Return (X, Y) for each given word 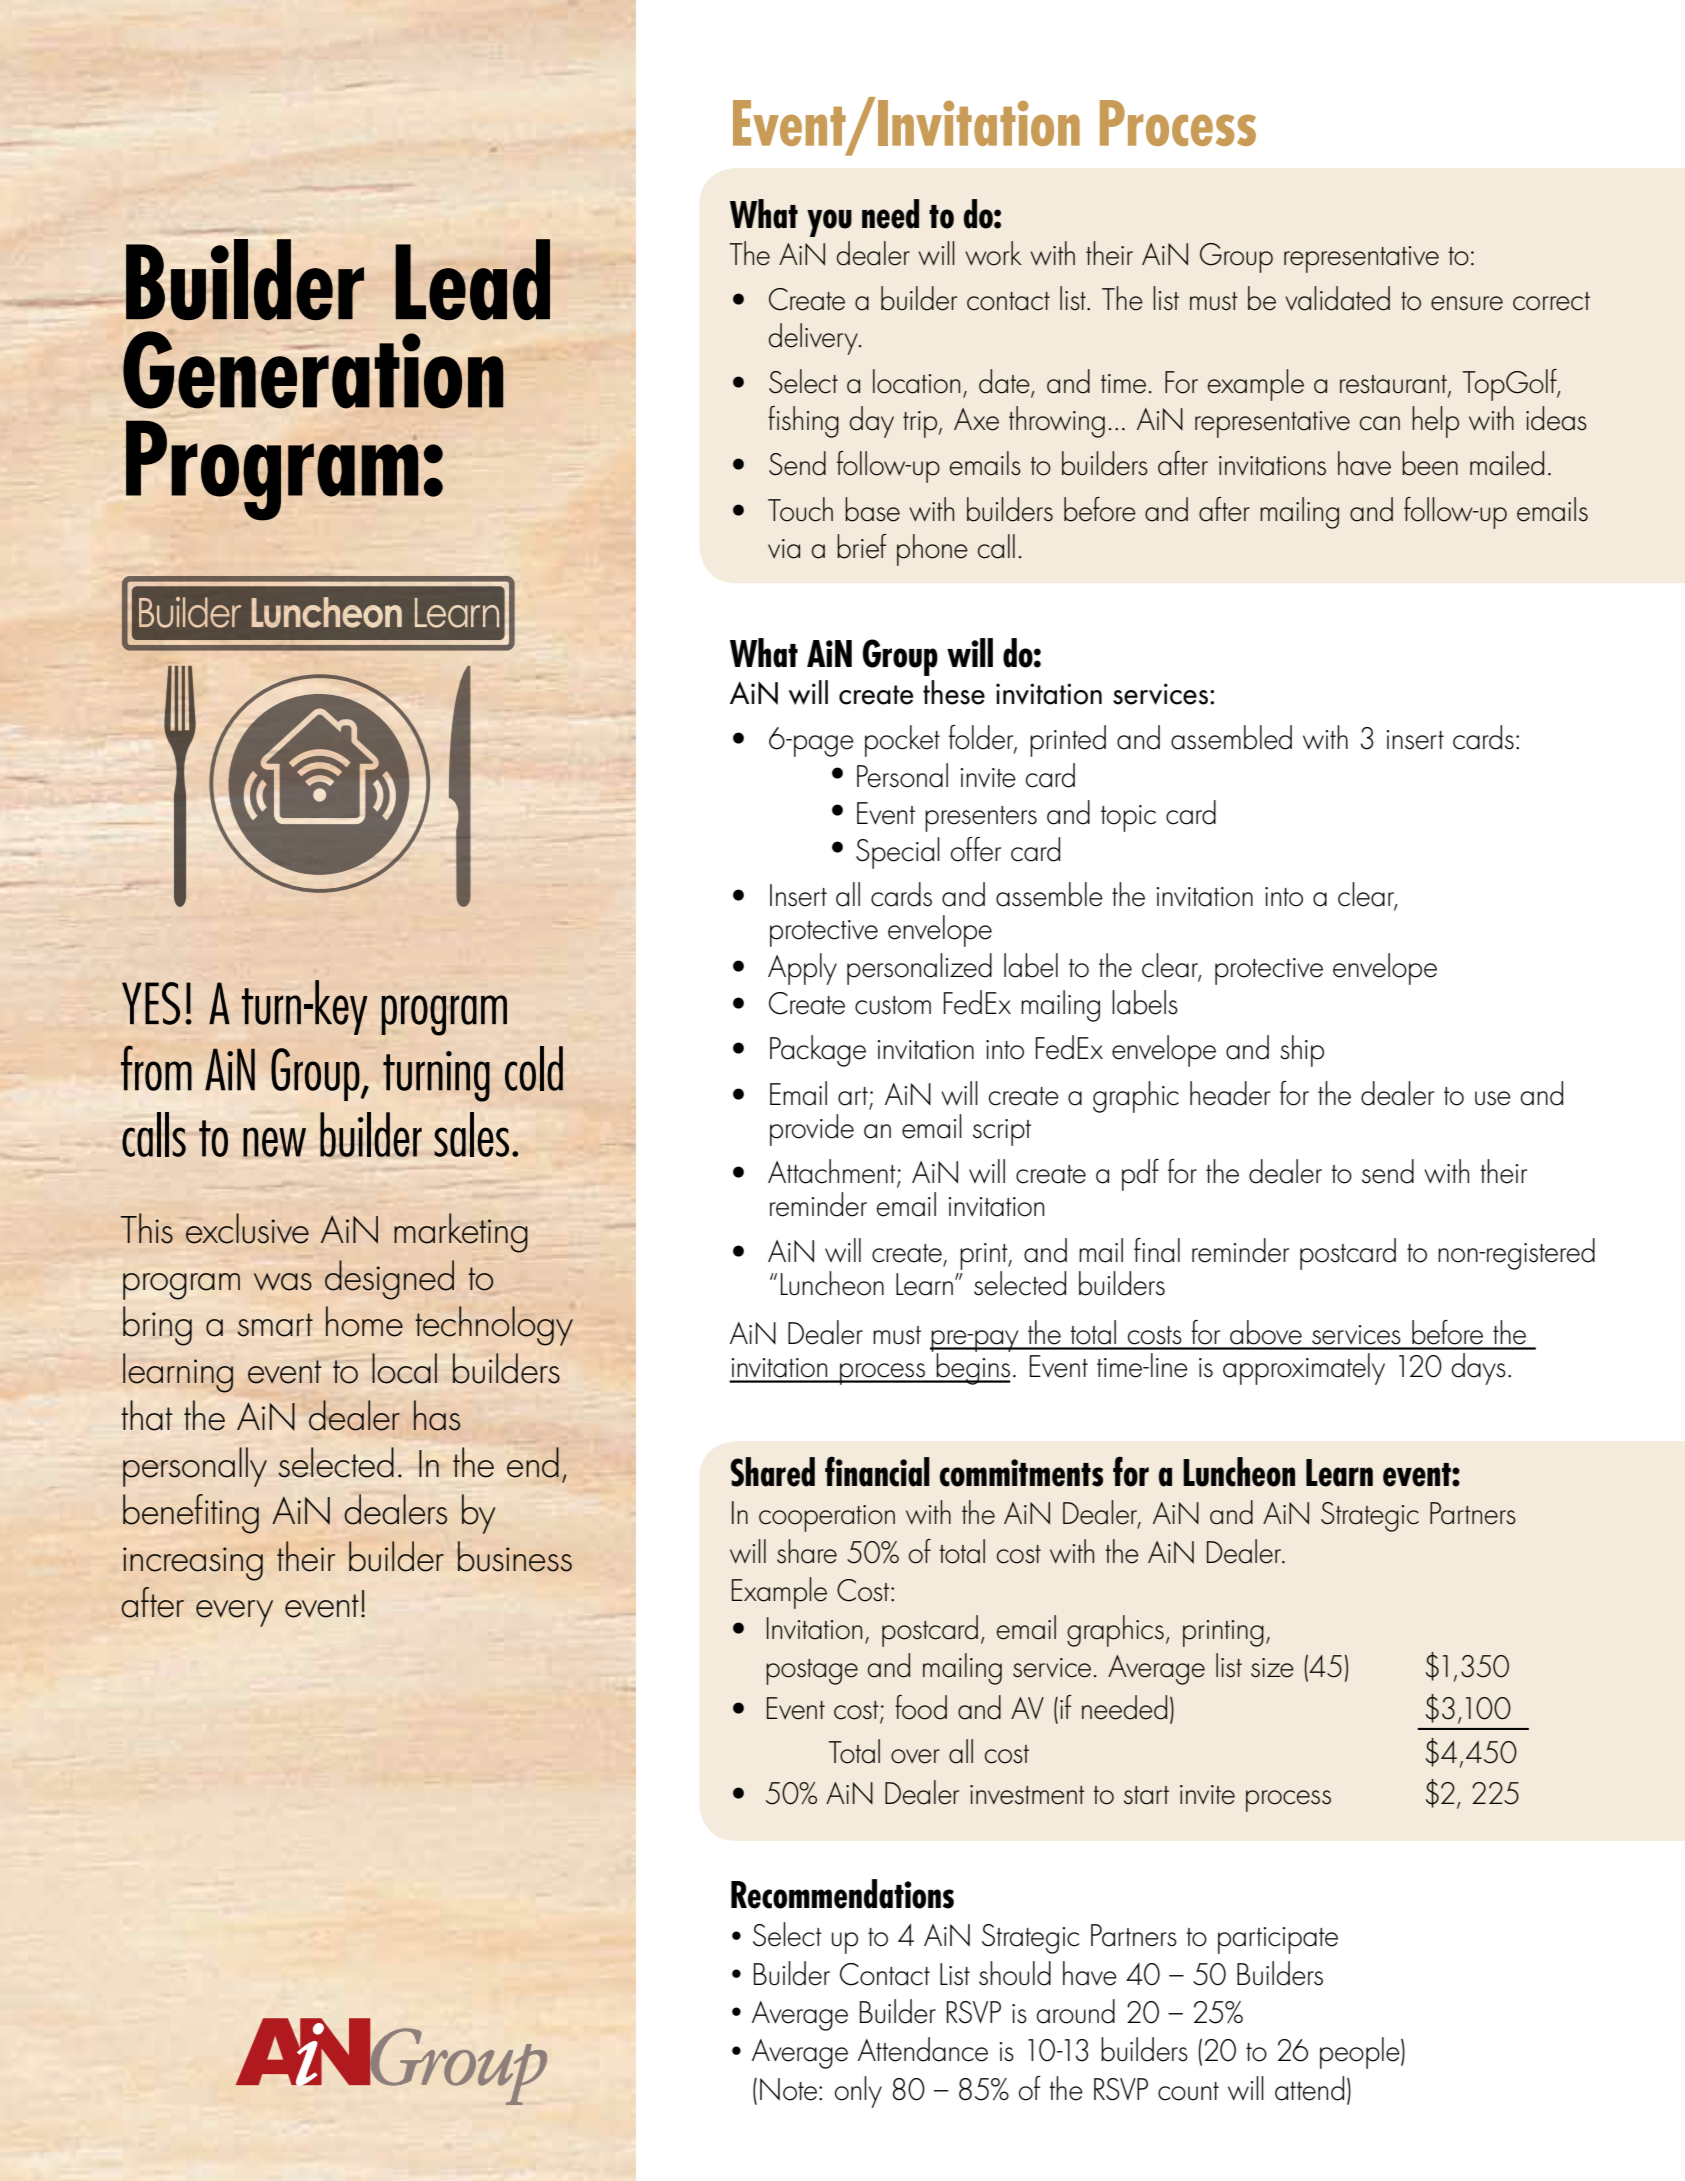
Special (898, 853)
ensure (1467, 303)
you (829, 223)
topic (1128, 818)
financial (877, 1471)
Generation (313, 370)
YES (151, 1003)
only (858, 2092)
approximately (1304, 1369)
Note (790, 2089)
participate (1278, 1940)
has (437, 1415)
